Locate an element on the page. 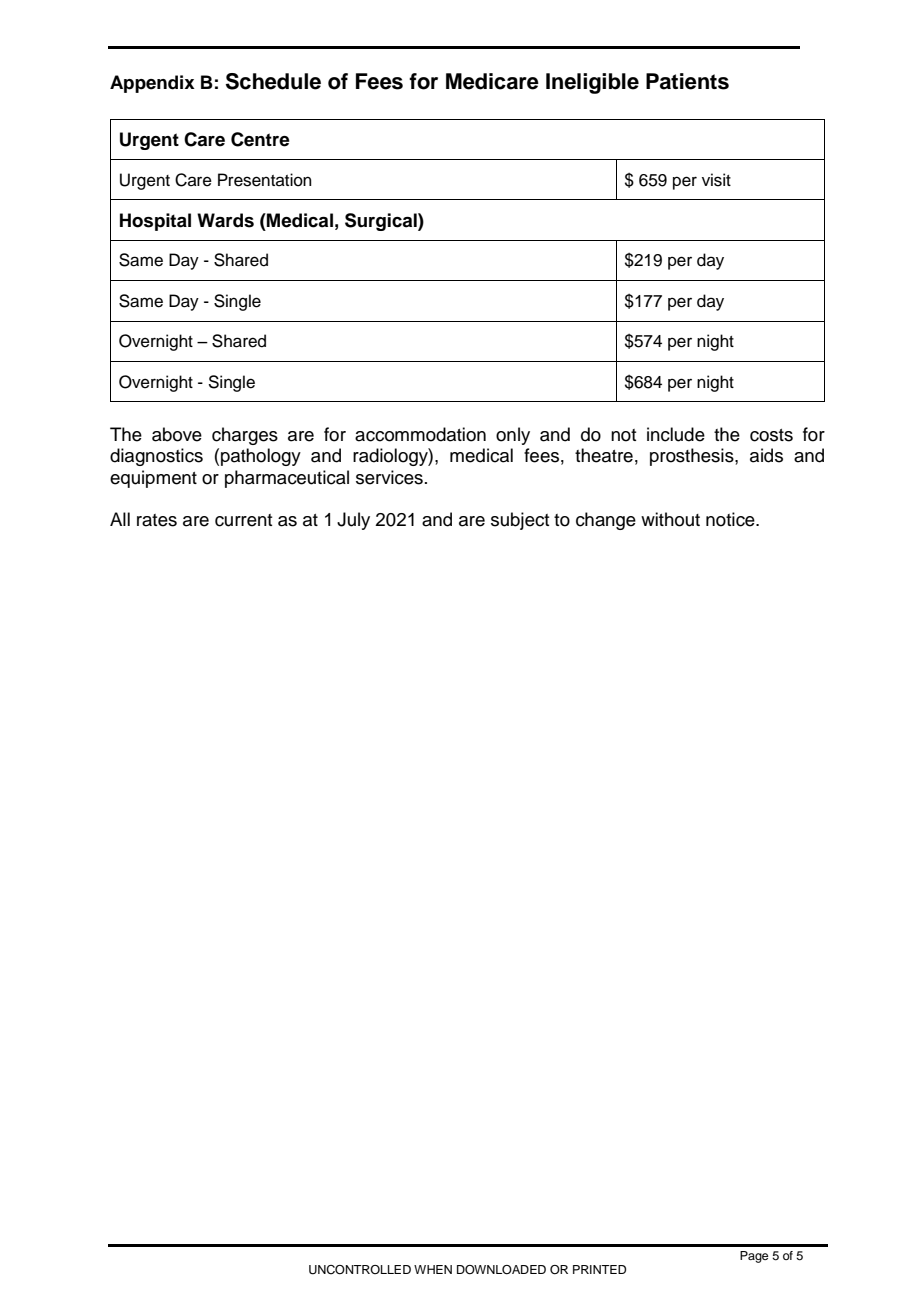 The height and width of the page is (1308, 924). Patients is located at coordinates (687, 81).
